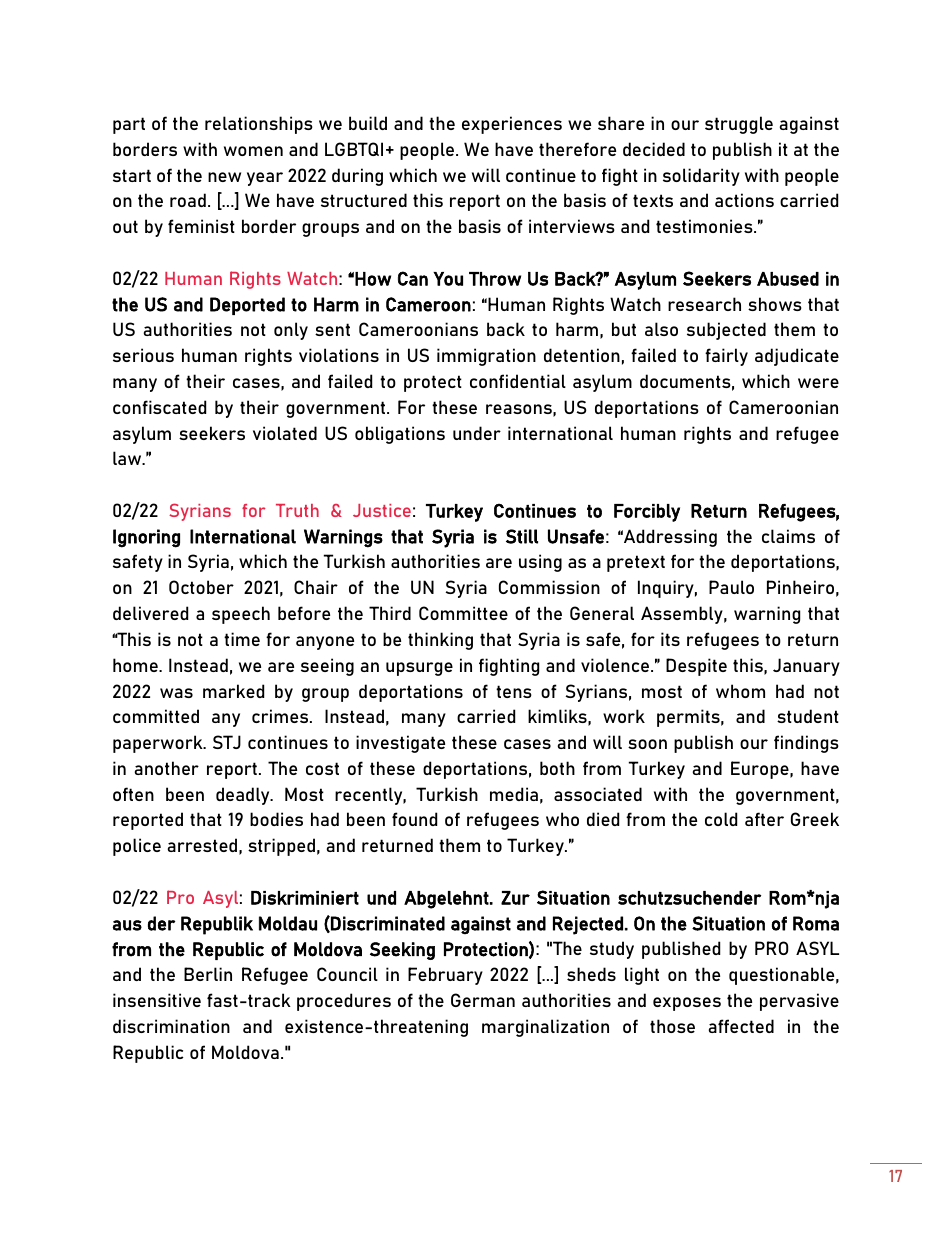  I want to click on Paulo, so click(731, 587).
